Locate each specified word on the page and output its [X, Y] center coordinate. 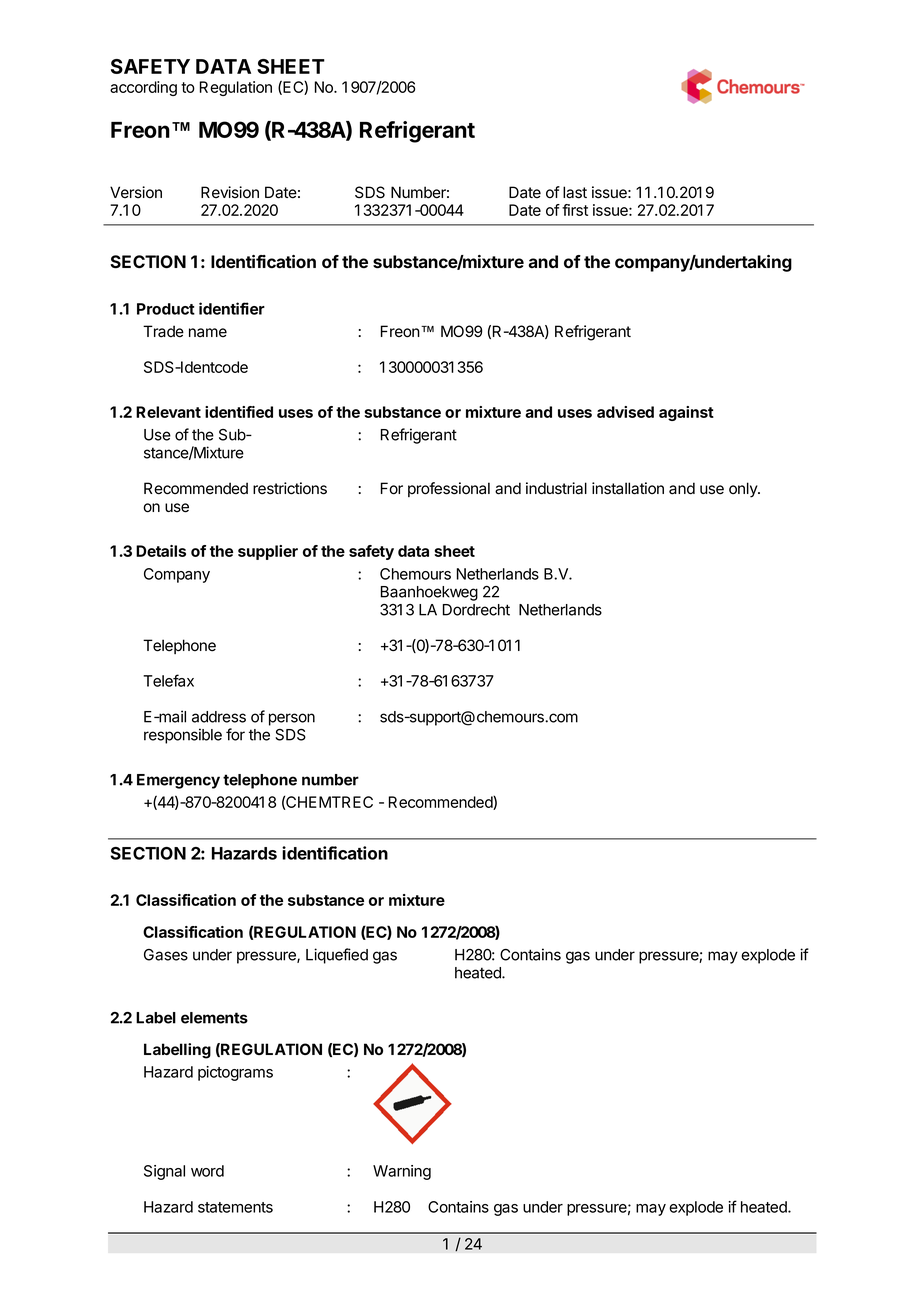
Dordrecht [476, 610]
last [575, 192]
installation [628, 488]
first [575, 210]
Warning [402, 1172]
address [219, 717]
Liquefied [337, 956]
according [143, 88]
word [207, 1171]
